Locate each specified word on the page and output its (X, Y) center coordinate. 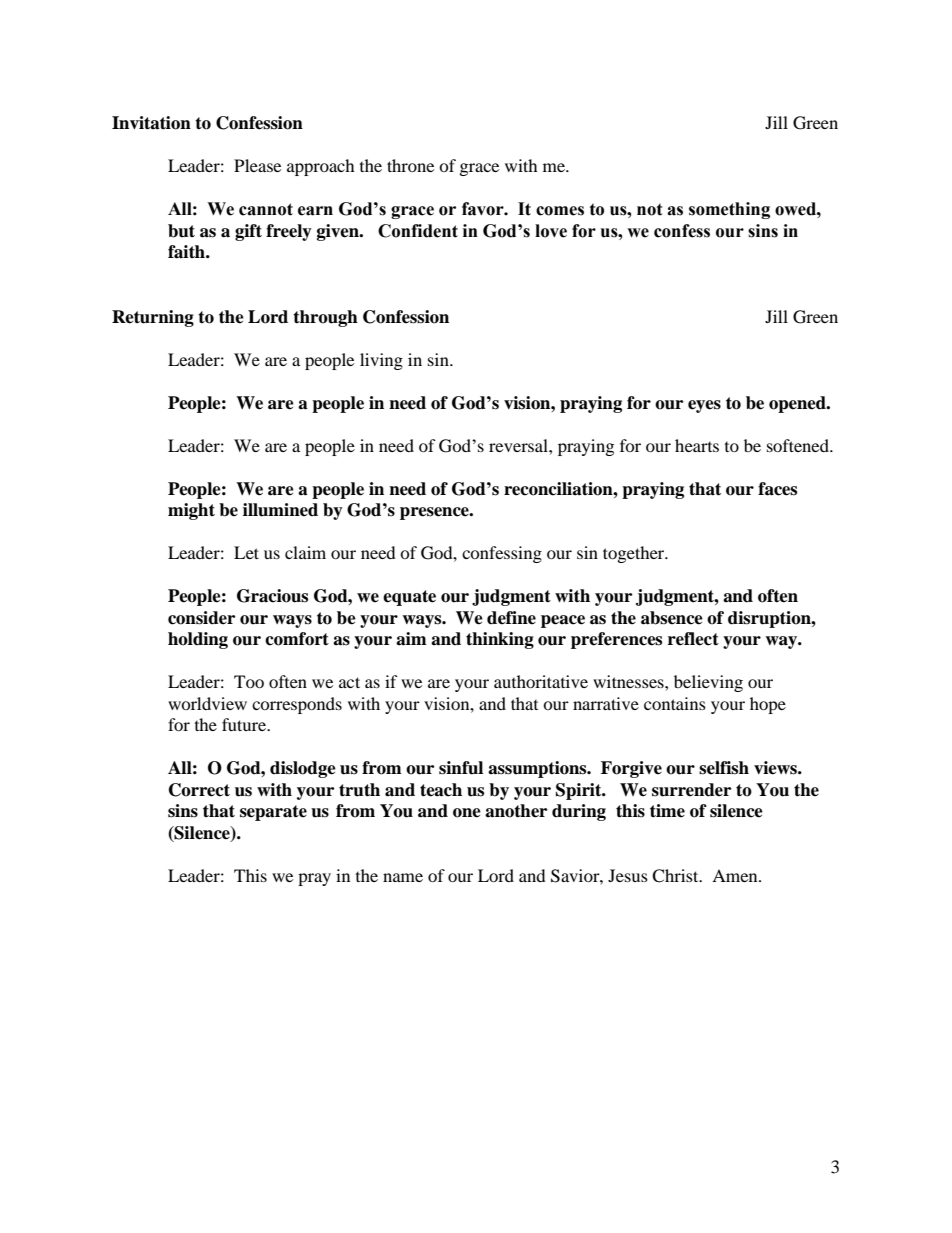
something (729, 210)
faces (777, 489)
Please (257, 165)
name (403, 877)
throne (410, 165)
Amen (736, 875)
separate (273, 813)
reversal (519, 445)
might (191, 511)
